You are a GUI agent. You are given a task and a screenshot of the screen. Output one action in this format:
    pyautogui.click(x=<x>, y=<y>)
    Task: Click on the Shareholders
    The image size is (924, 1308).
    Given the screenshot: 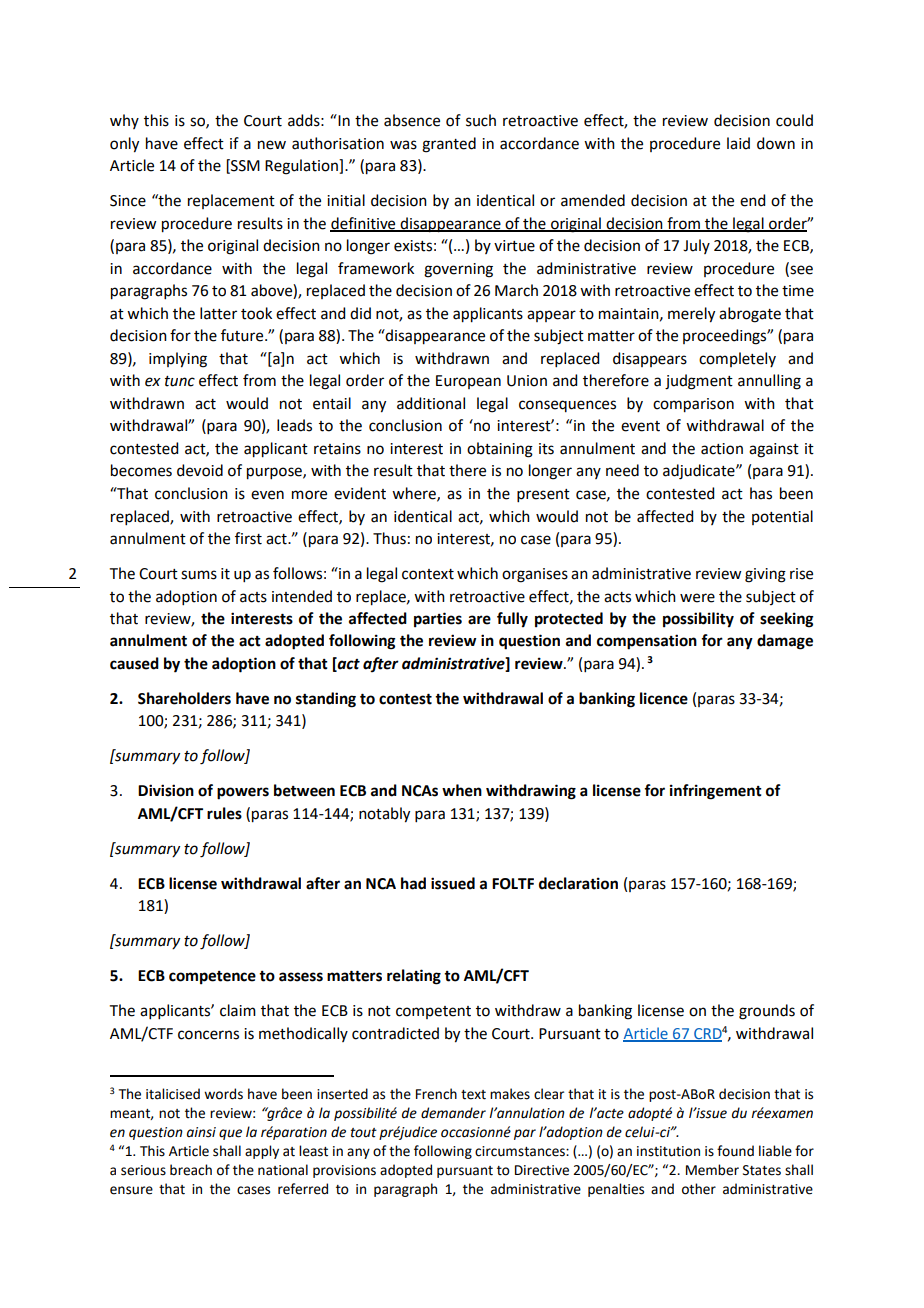 What is the action you would take?
    pyautogui.click(x=184, y=698)
